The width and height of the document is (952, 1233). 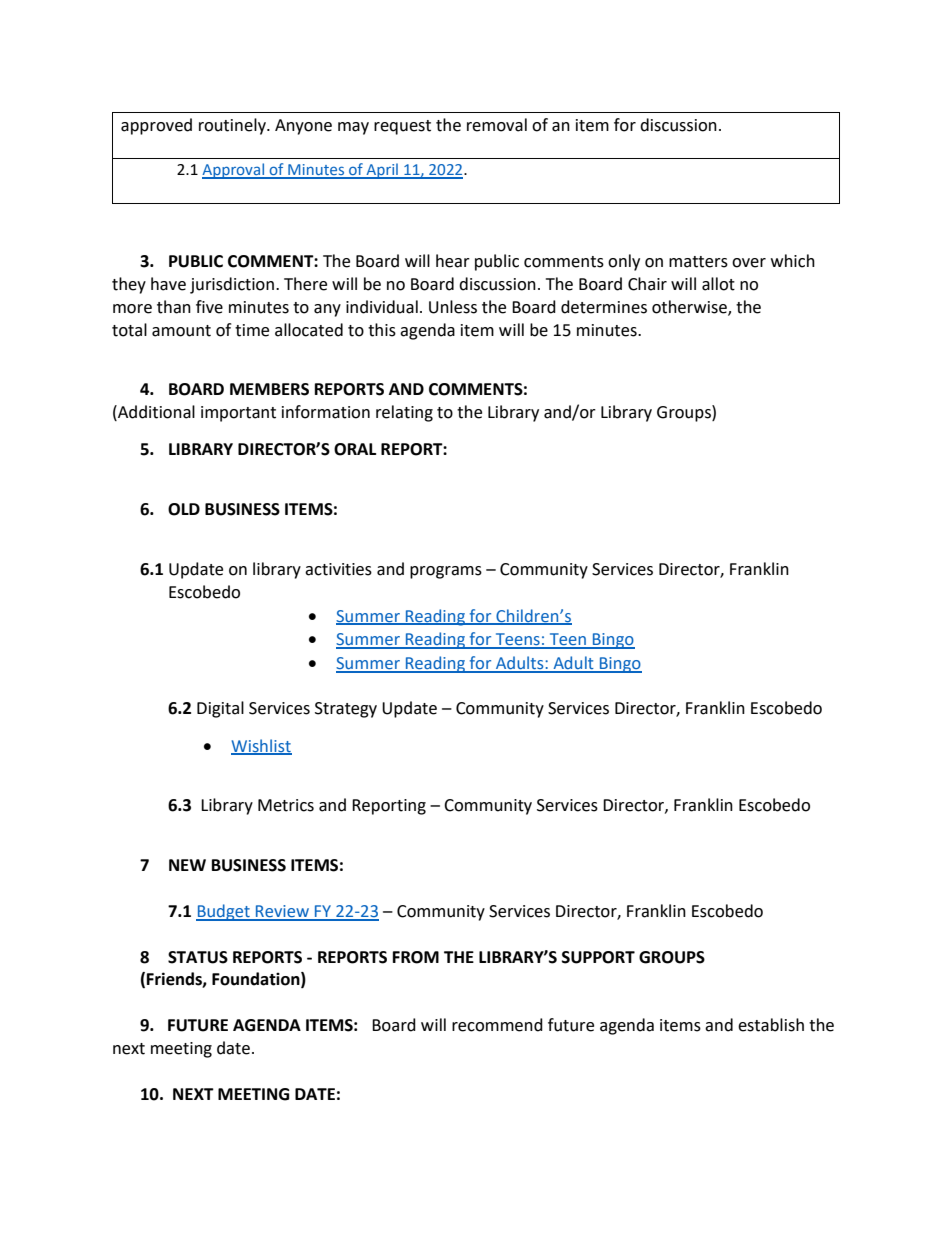 I want to click on matters, so click(x=698, y=262).
